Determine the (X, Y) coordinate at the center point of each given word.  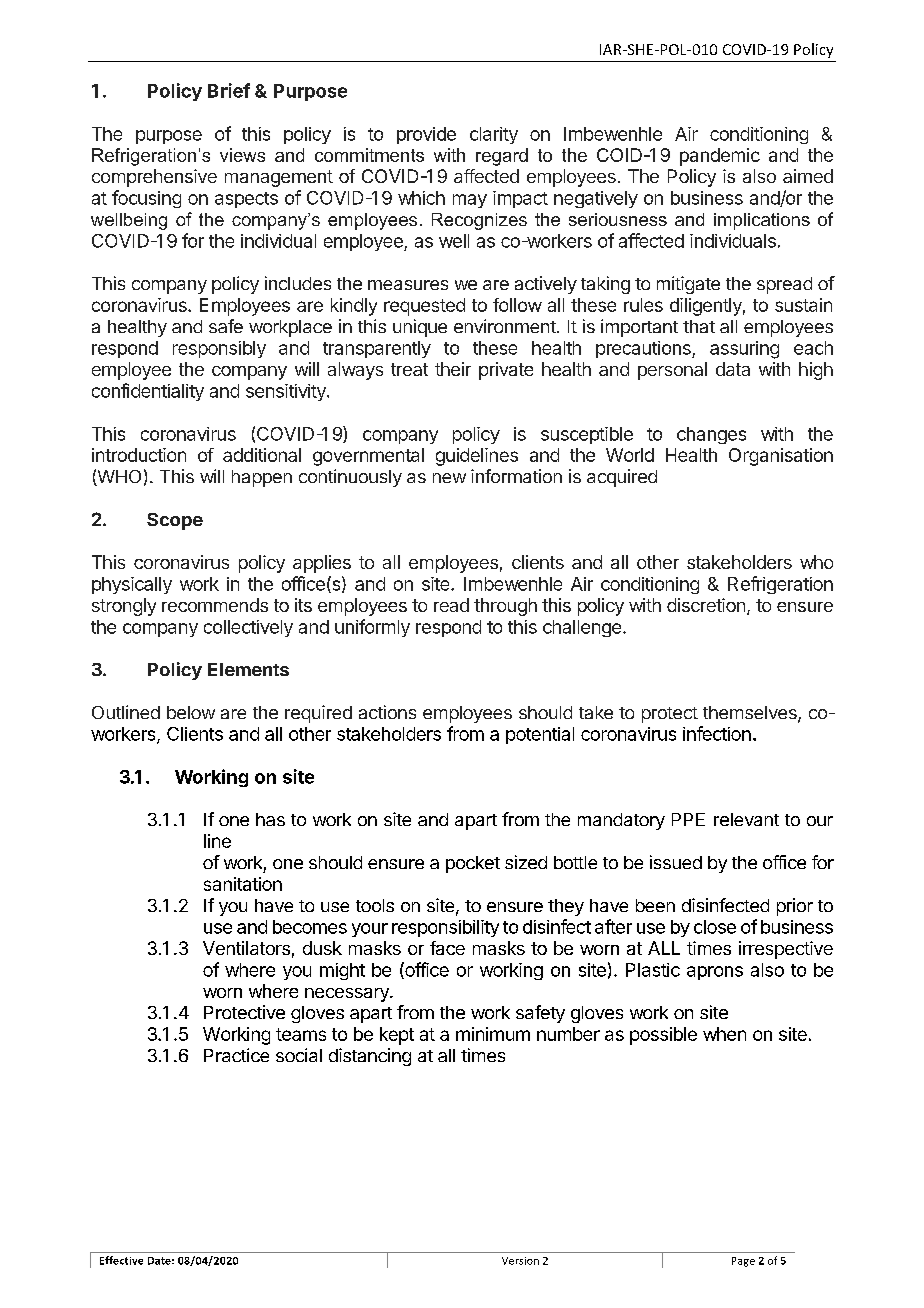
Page (743, 1262)
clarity (494, 135)
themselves (751, 714)
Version (520, 1261)
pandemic (720, 157)
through (505, 607)
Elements (248, 669)
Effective (121, 1260)
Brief (229, 90)
